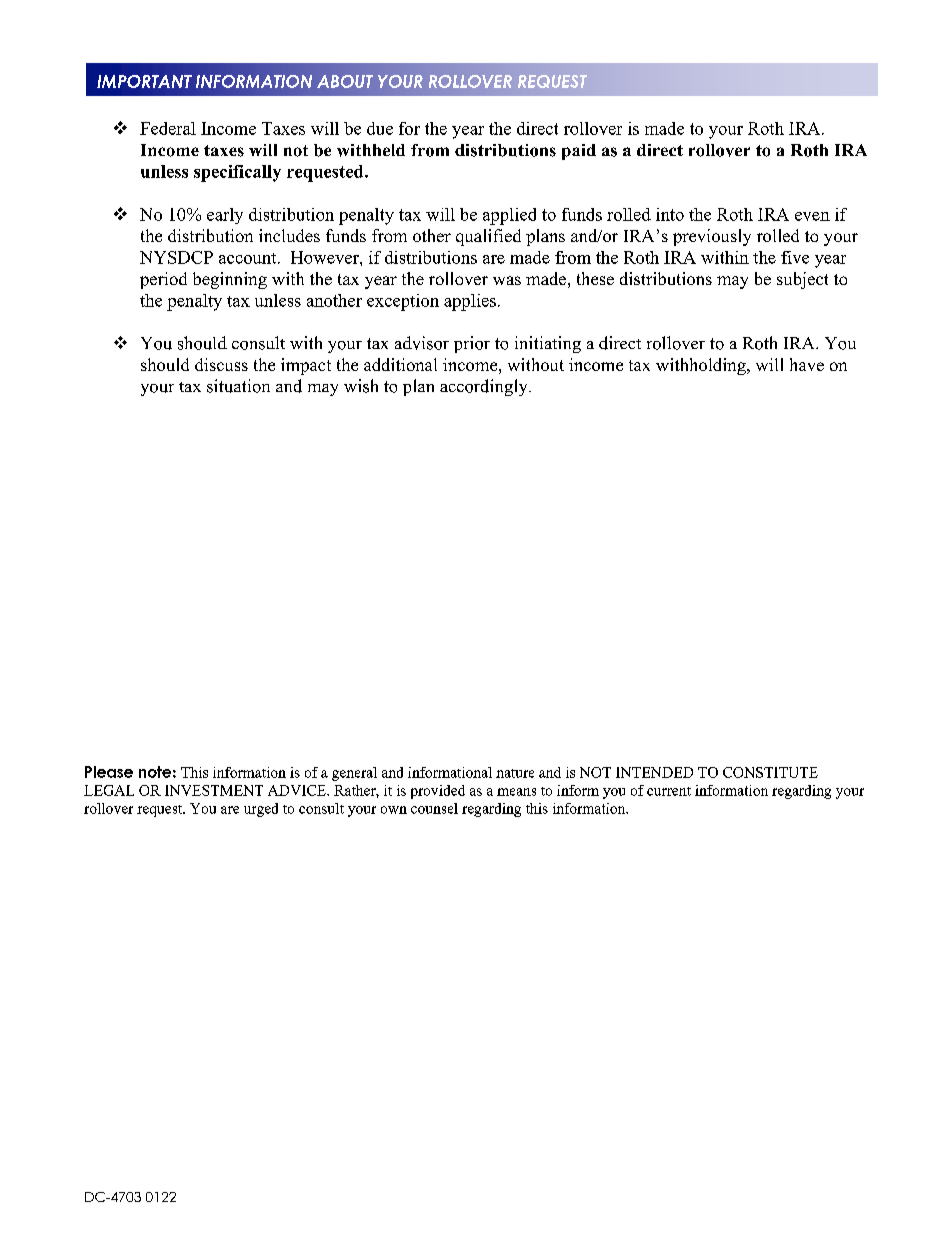  Describe the element at coordinates (238, 386) in the screenshot. I see `situation` at that location.
